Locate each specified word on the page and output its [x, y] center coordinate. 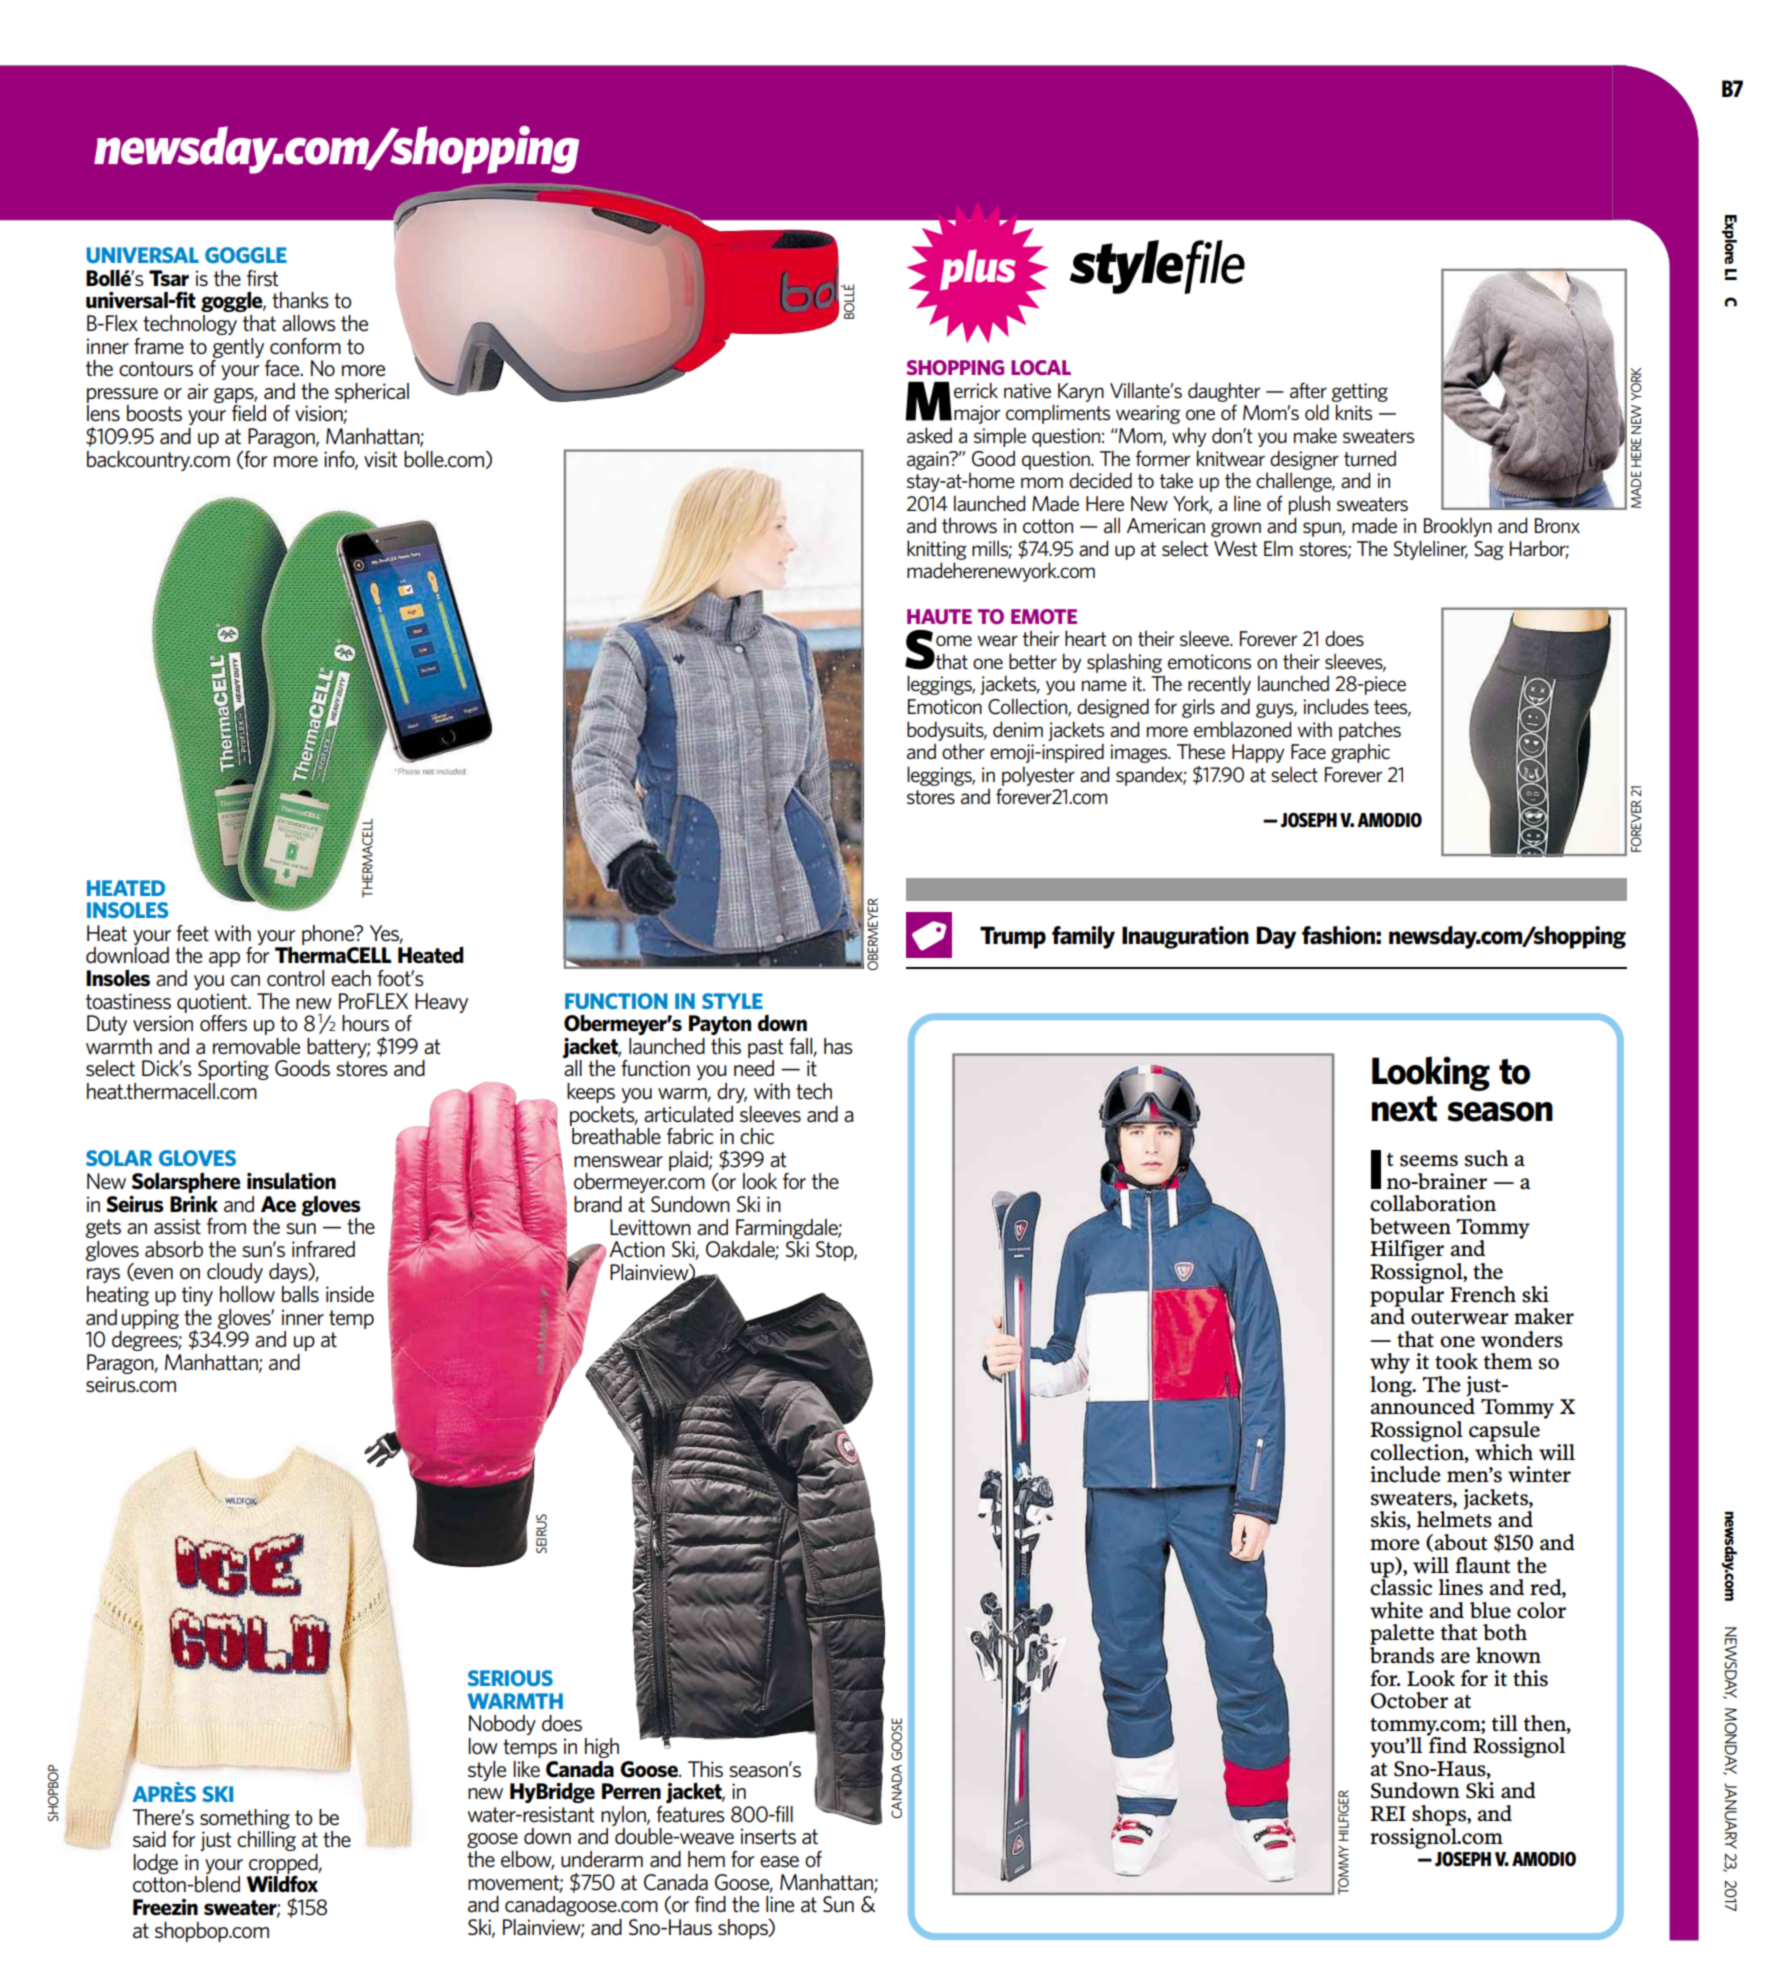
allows [309, 323]
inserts [768, 1836]
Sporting [233, 1070]
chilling [266, 1841]
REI [1388, 1813]
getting [1359, 392]
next [1404, 1109]
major [977, 414]
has [838, 1046]
